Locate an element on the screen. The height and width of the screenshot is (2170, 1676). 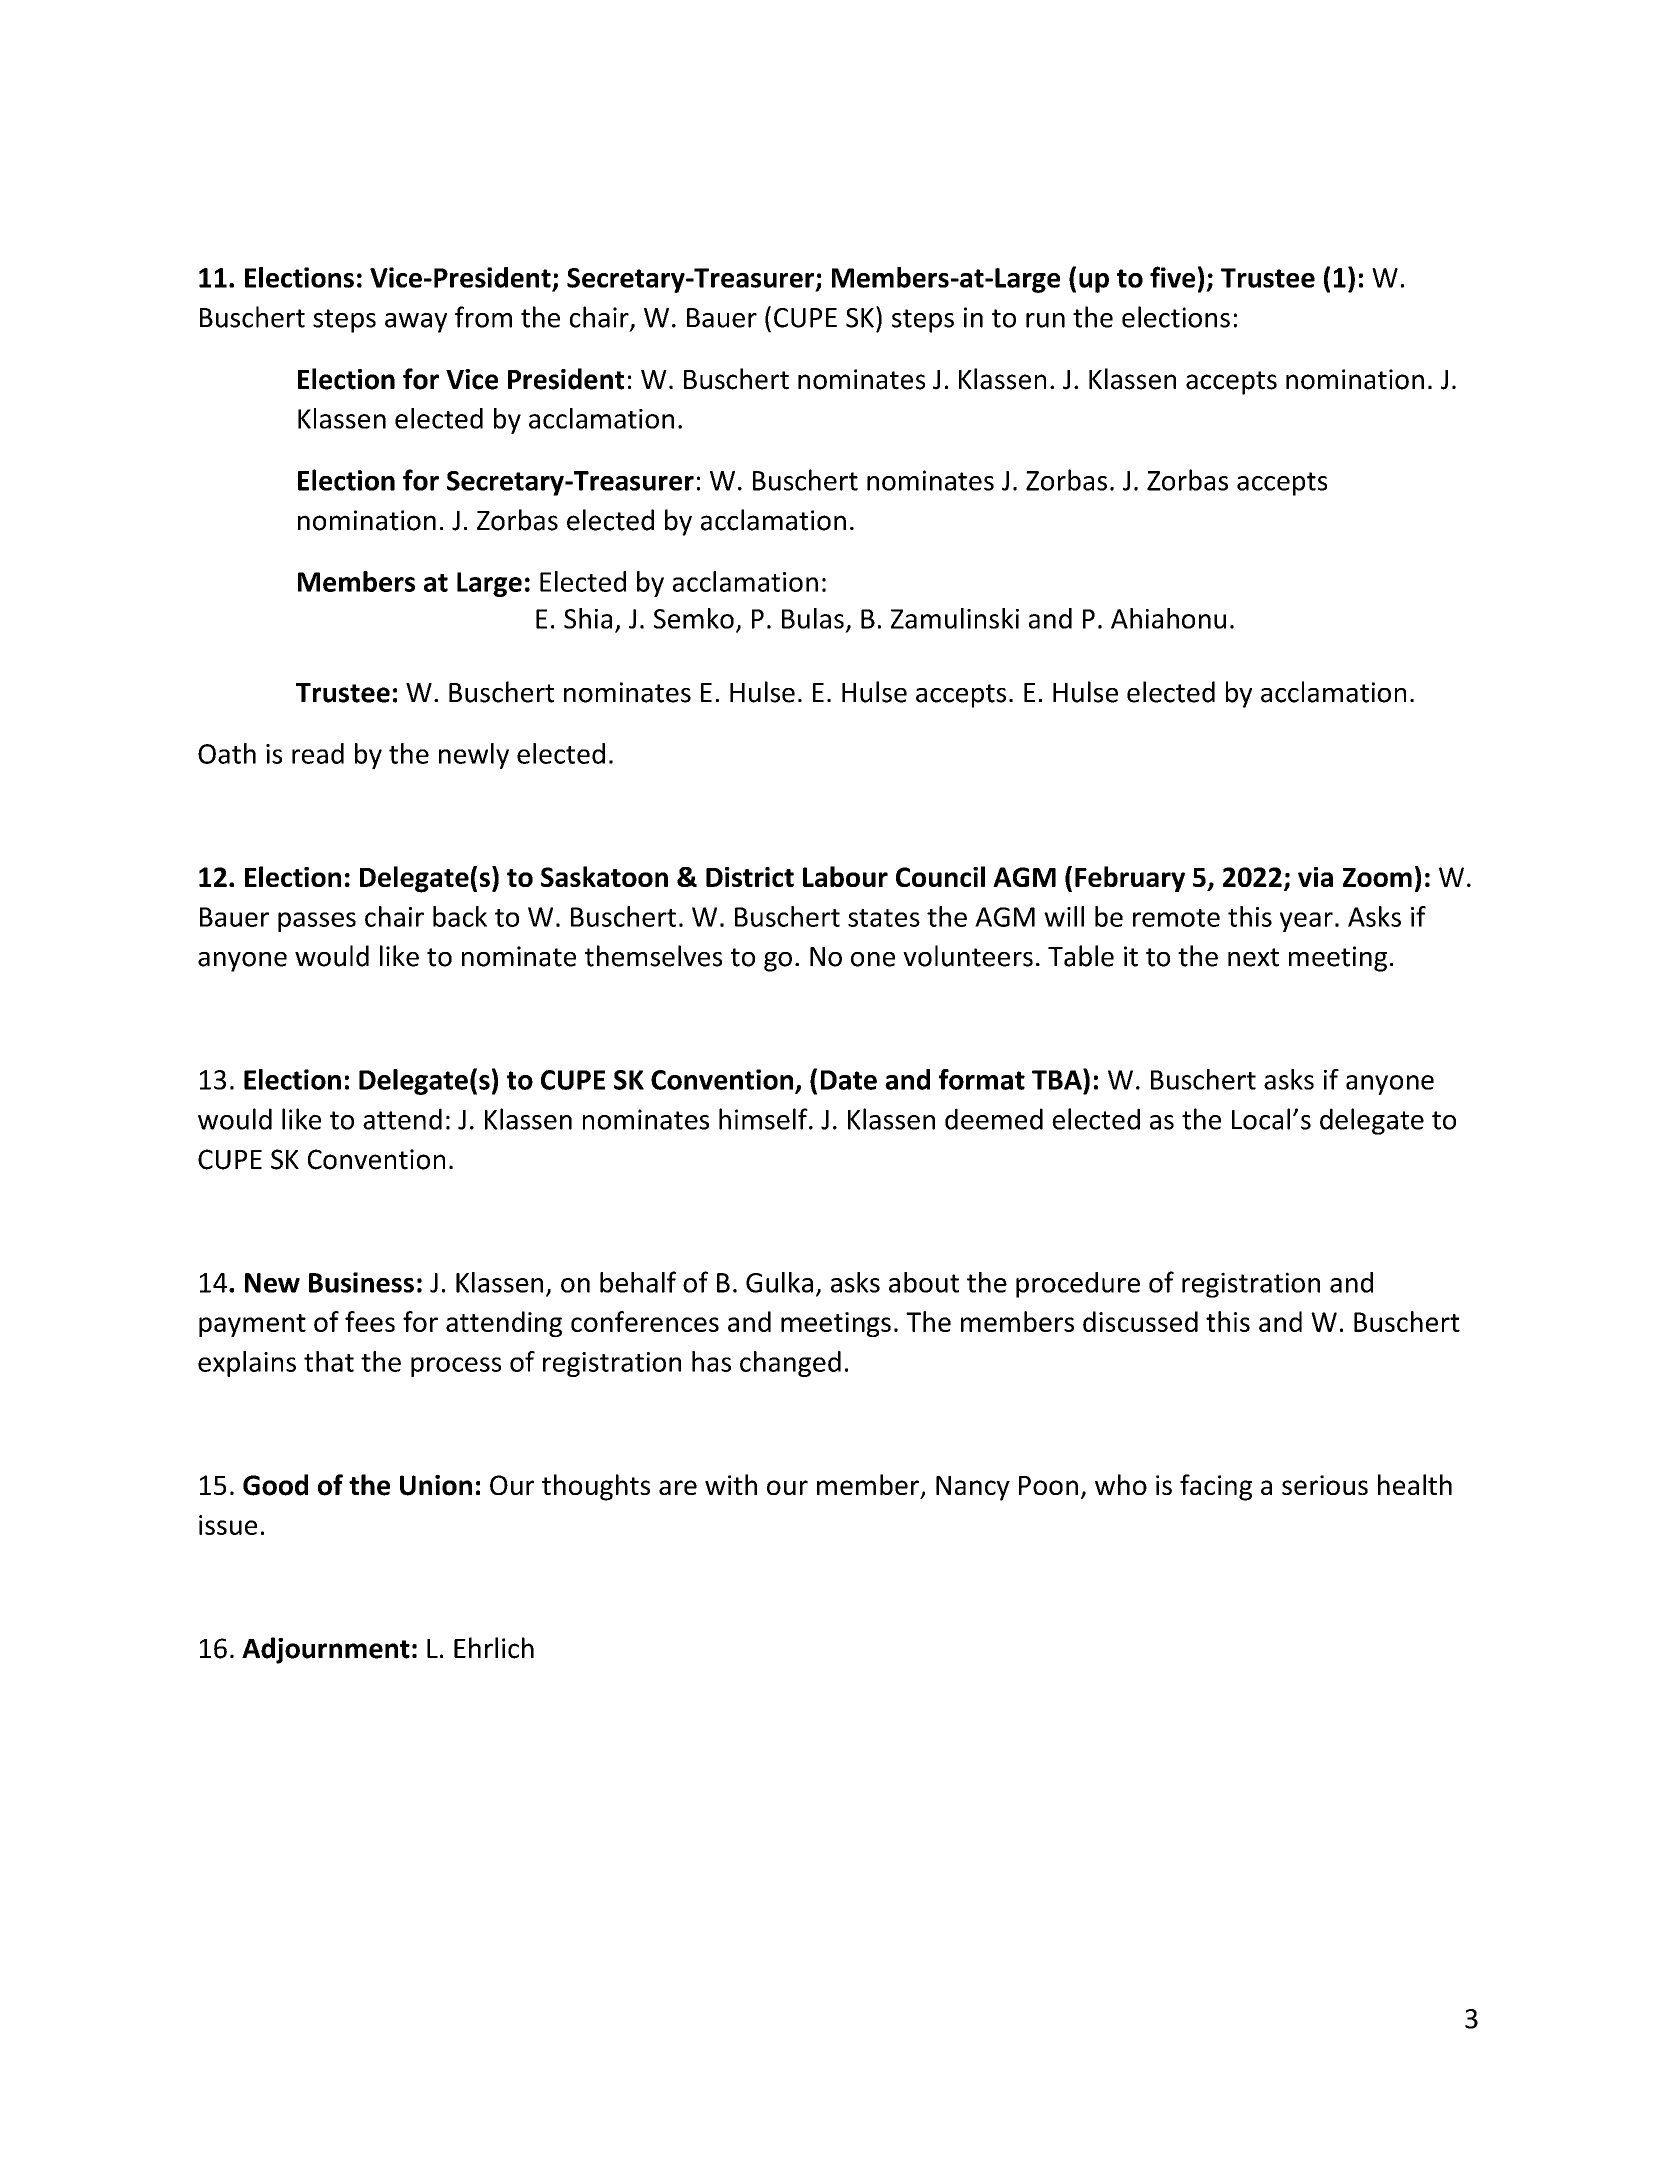
run is located at coordinates (1045, 320).
